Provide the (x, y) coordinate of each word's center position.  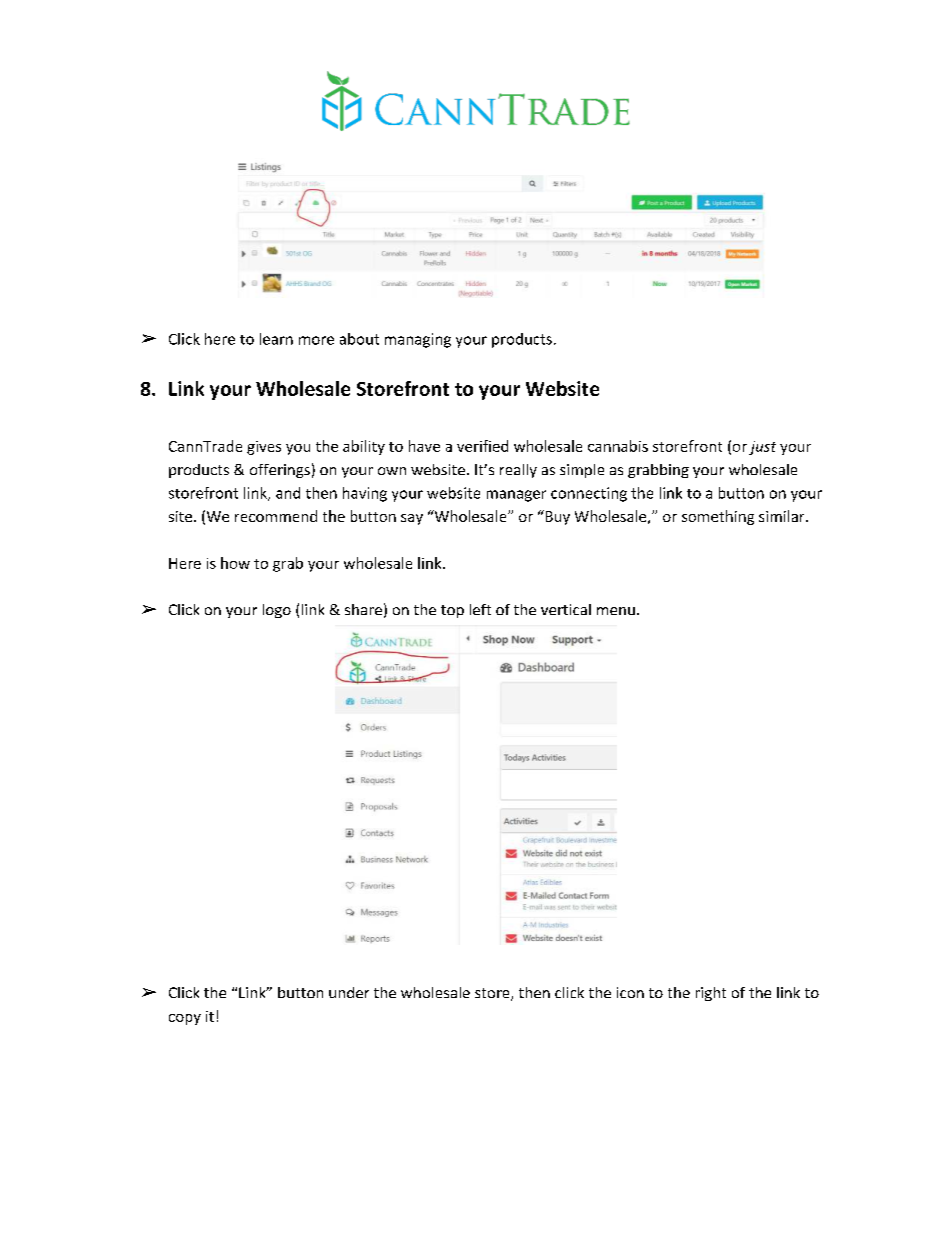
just (762, 448)
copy (185, 1019)
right (711, 994)
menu (616, 611)
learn (276, 339)
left (480, 609)
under (349, 992)
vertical (566, 609)
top (452, 611)
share (363, 609)
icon (630, 992)
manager (516, 496)
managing (418, 340)
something (718, 517)
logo (277, 611)
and (288, 493)
